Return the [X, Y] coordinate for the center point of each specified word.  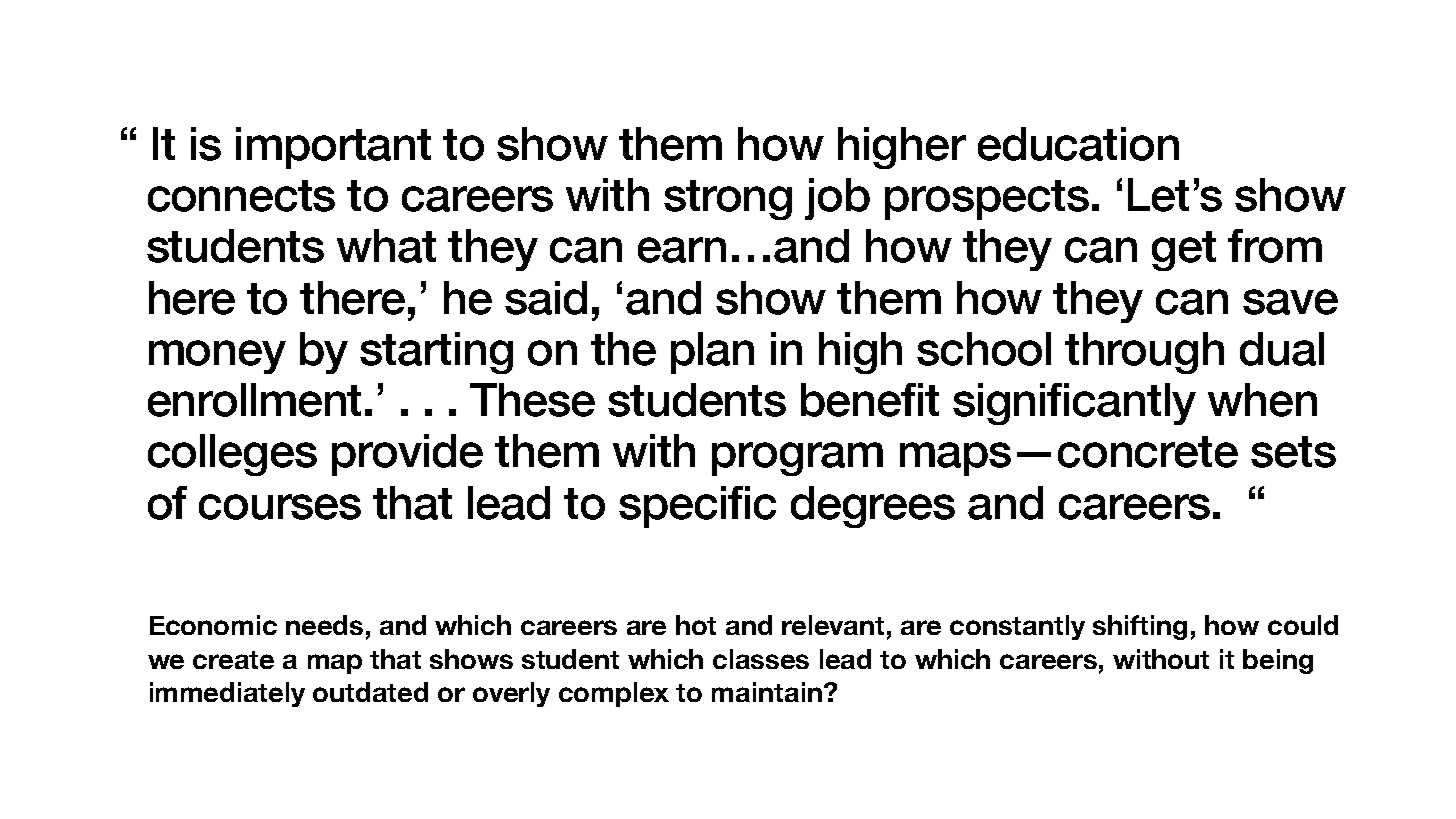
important [333, 148]
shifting [1140, 627]
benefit [870, 400]
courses [280, 507]
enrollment [254, 400]
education [1078, 144]
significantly [1074, 404]
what [386, 246]
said [546, 298]
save [1290, 302]
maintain [767, 692]
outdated [370, 692]
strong [728, 200]
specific [697, 507]
